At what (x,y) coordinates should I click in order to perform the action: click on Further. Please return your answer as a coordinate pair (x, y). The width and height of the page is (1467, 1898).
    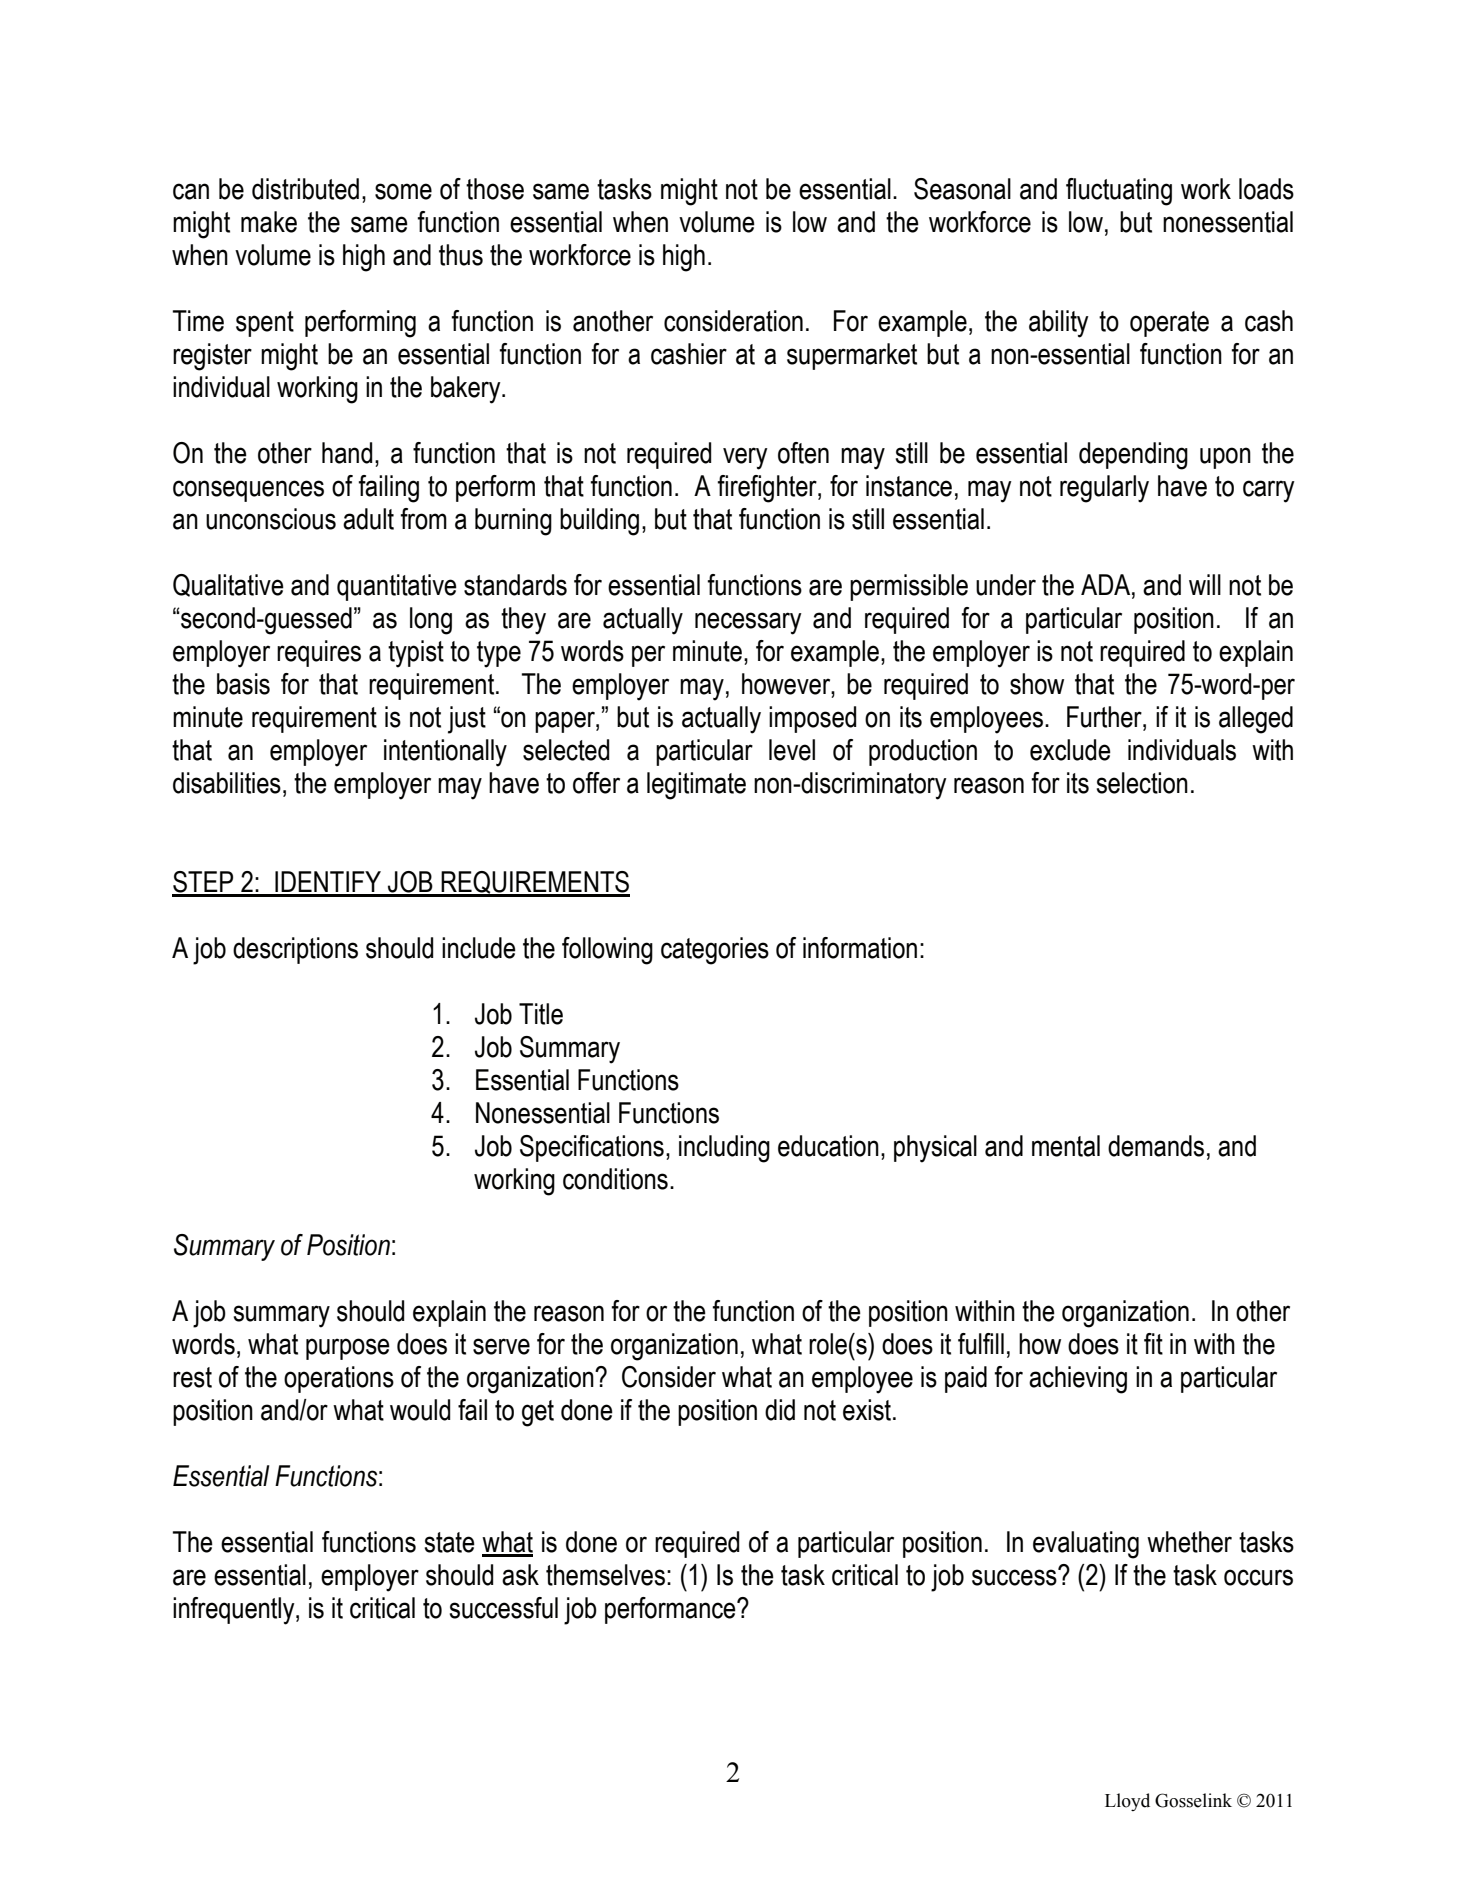
    Looking at the image, I should click on (1105, 717).
